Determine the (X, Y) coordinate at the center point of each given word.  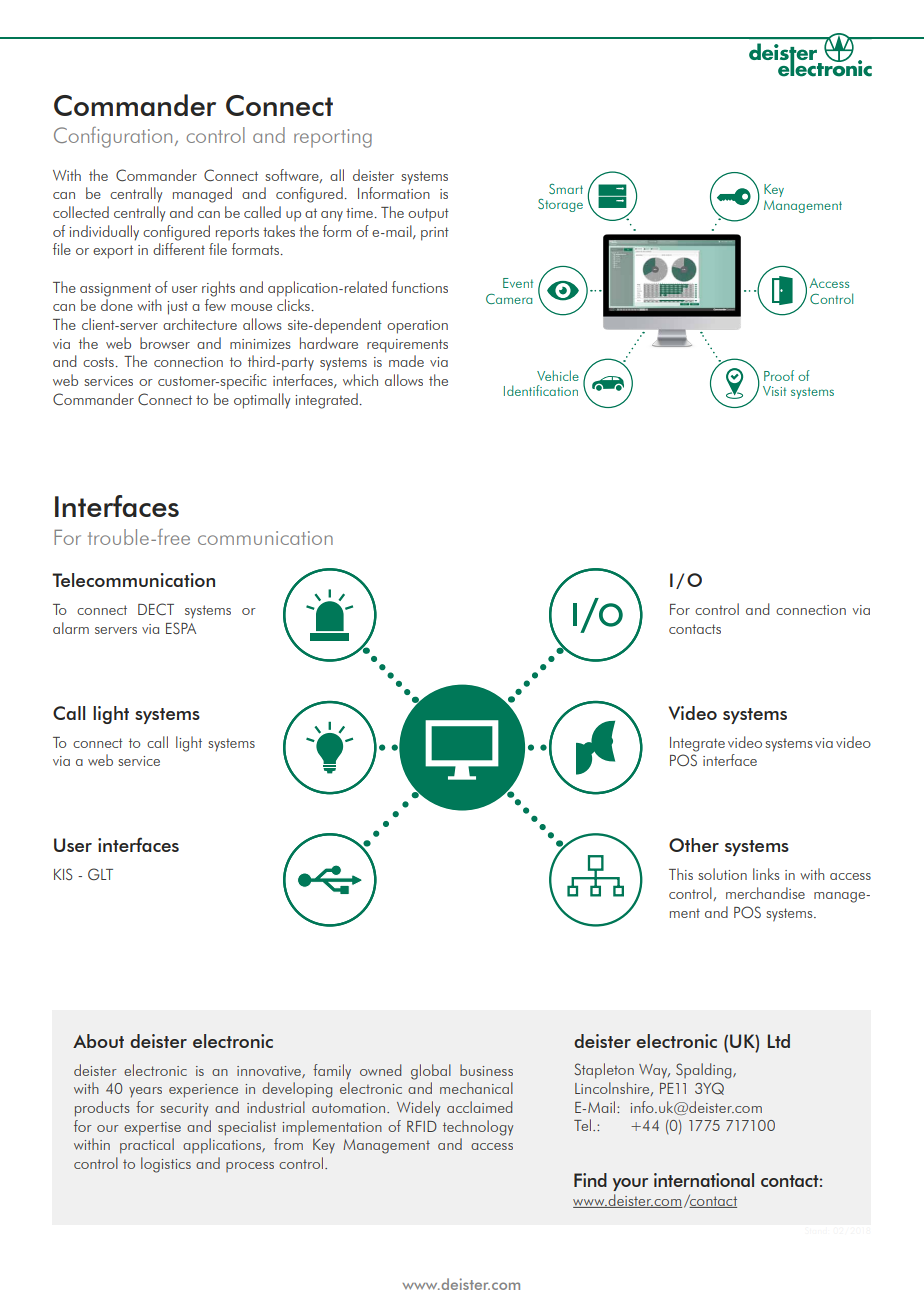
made (406, 361)
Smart (566, 189)
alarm (71, 628)
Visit (774, 391)
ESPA (181, 628)
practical (147, 1146)
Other (694, 845)
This (681, 874)
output (428, 214)
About (98, 1041)
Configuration (113, 137)
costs (98, 362)
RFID (422, 1126)
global (431, 1072)
